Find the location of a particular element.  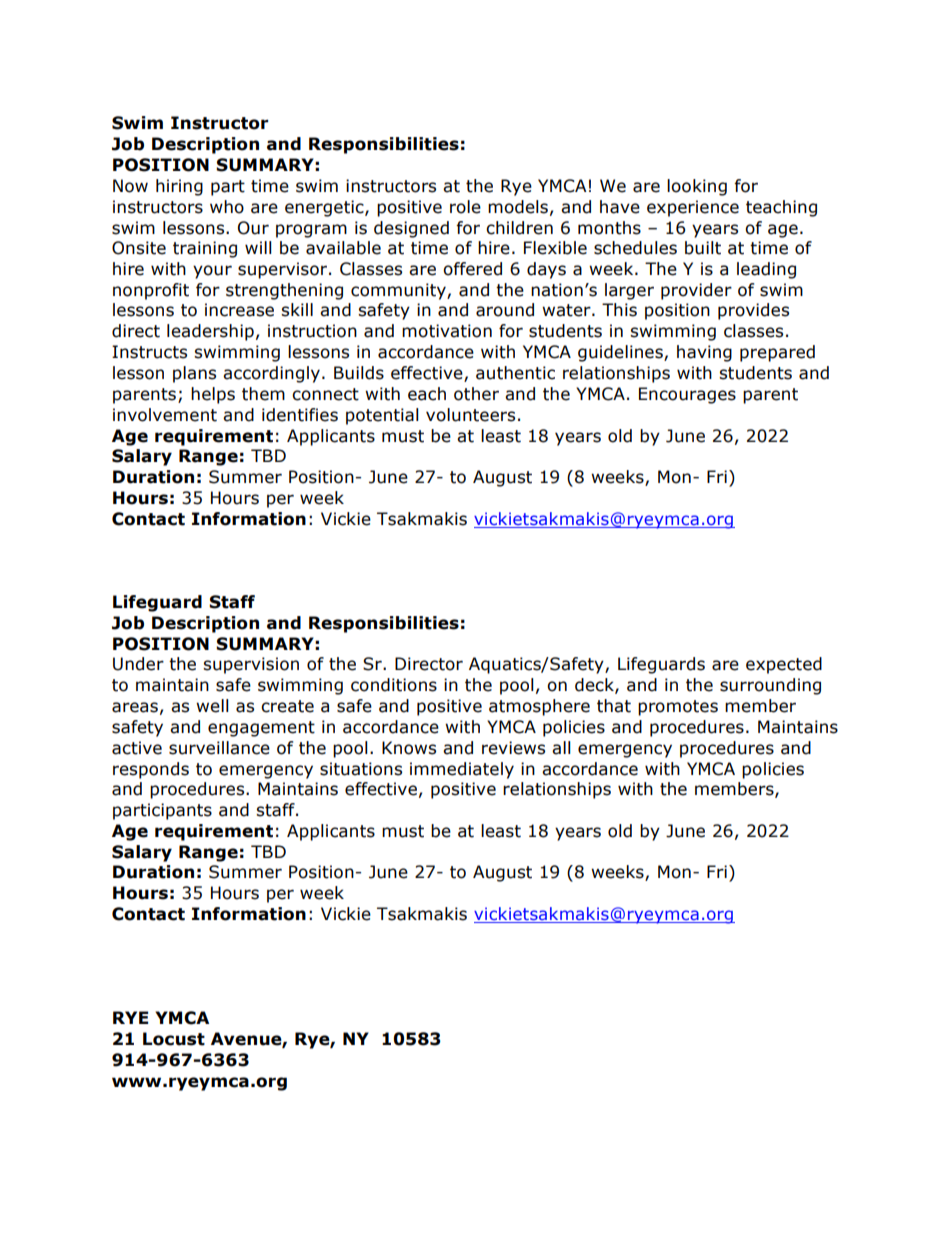

conditions is located at coordinates (394, 685).
